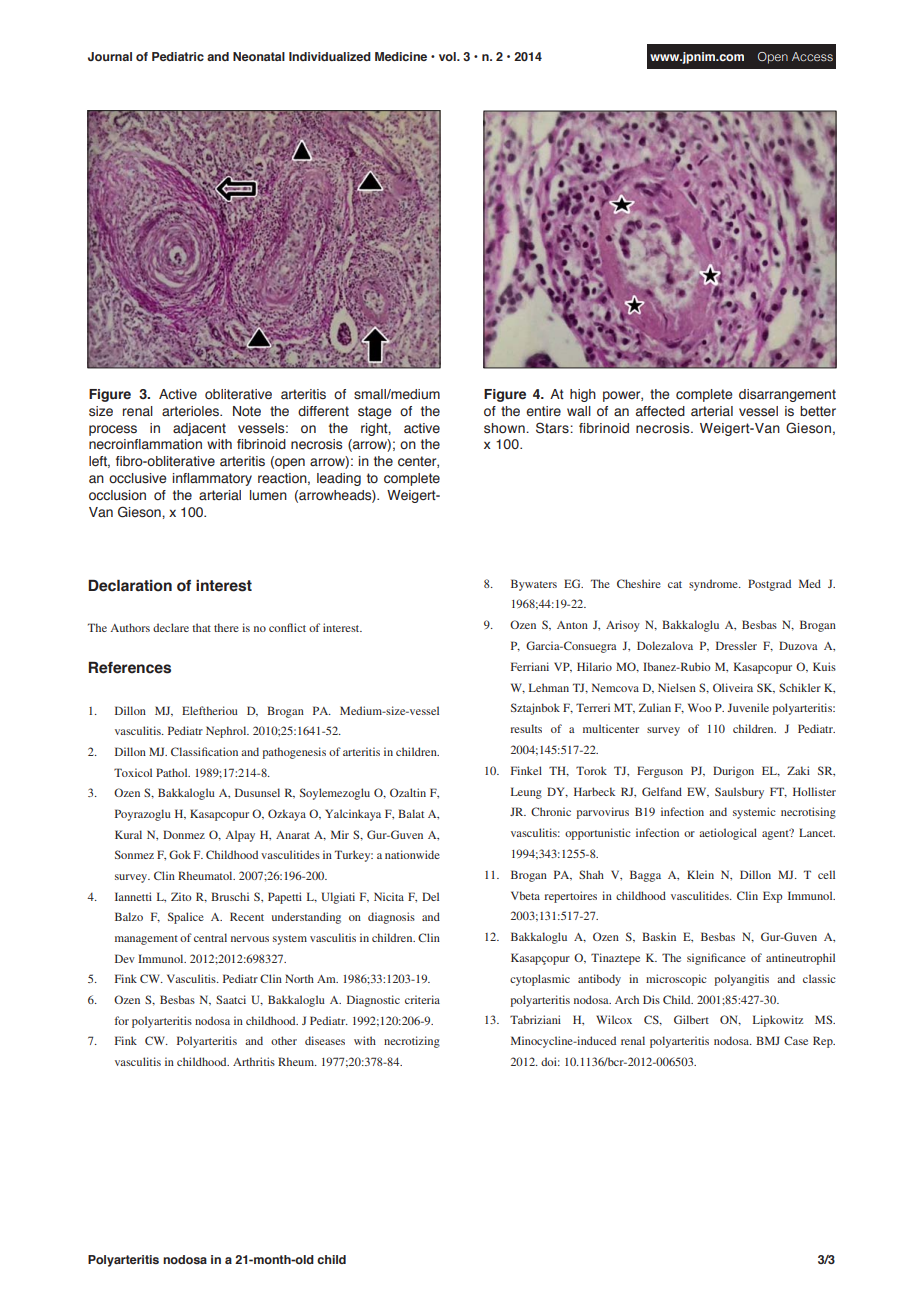  What do you see at coordinates (191, 411) in the document?
I see `arterioles` at bounding box center [191, 411].
